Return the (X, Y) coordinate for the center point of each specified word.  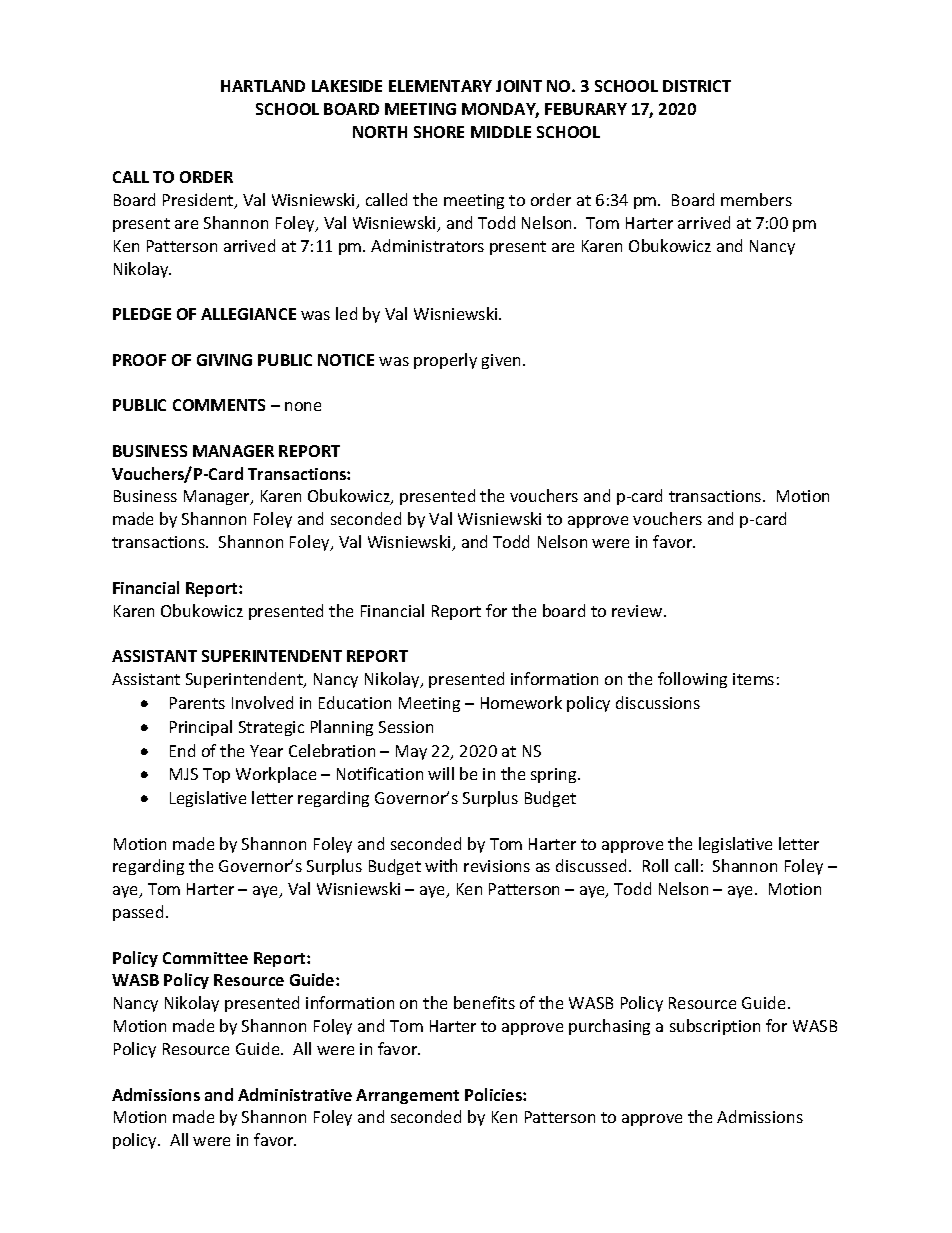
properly (445, 361)
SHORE (439, 132)
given (503, 361)
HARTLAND (263, 86)
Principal (201, 728)
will (441, 773)
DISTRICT (697, 86)
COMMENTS (219, 405)
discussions (658, 702)
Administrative (295, 1094)
